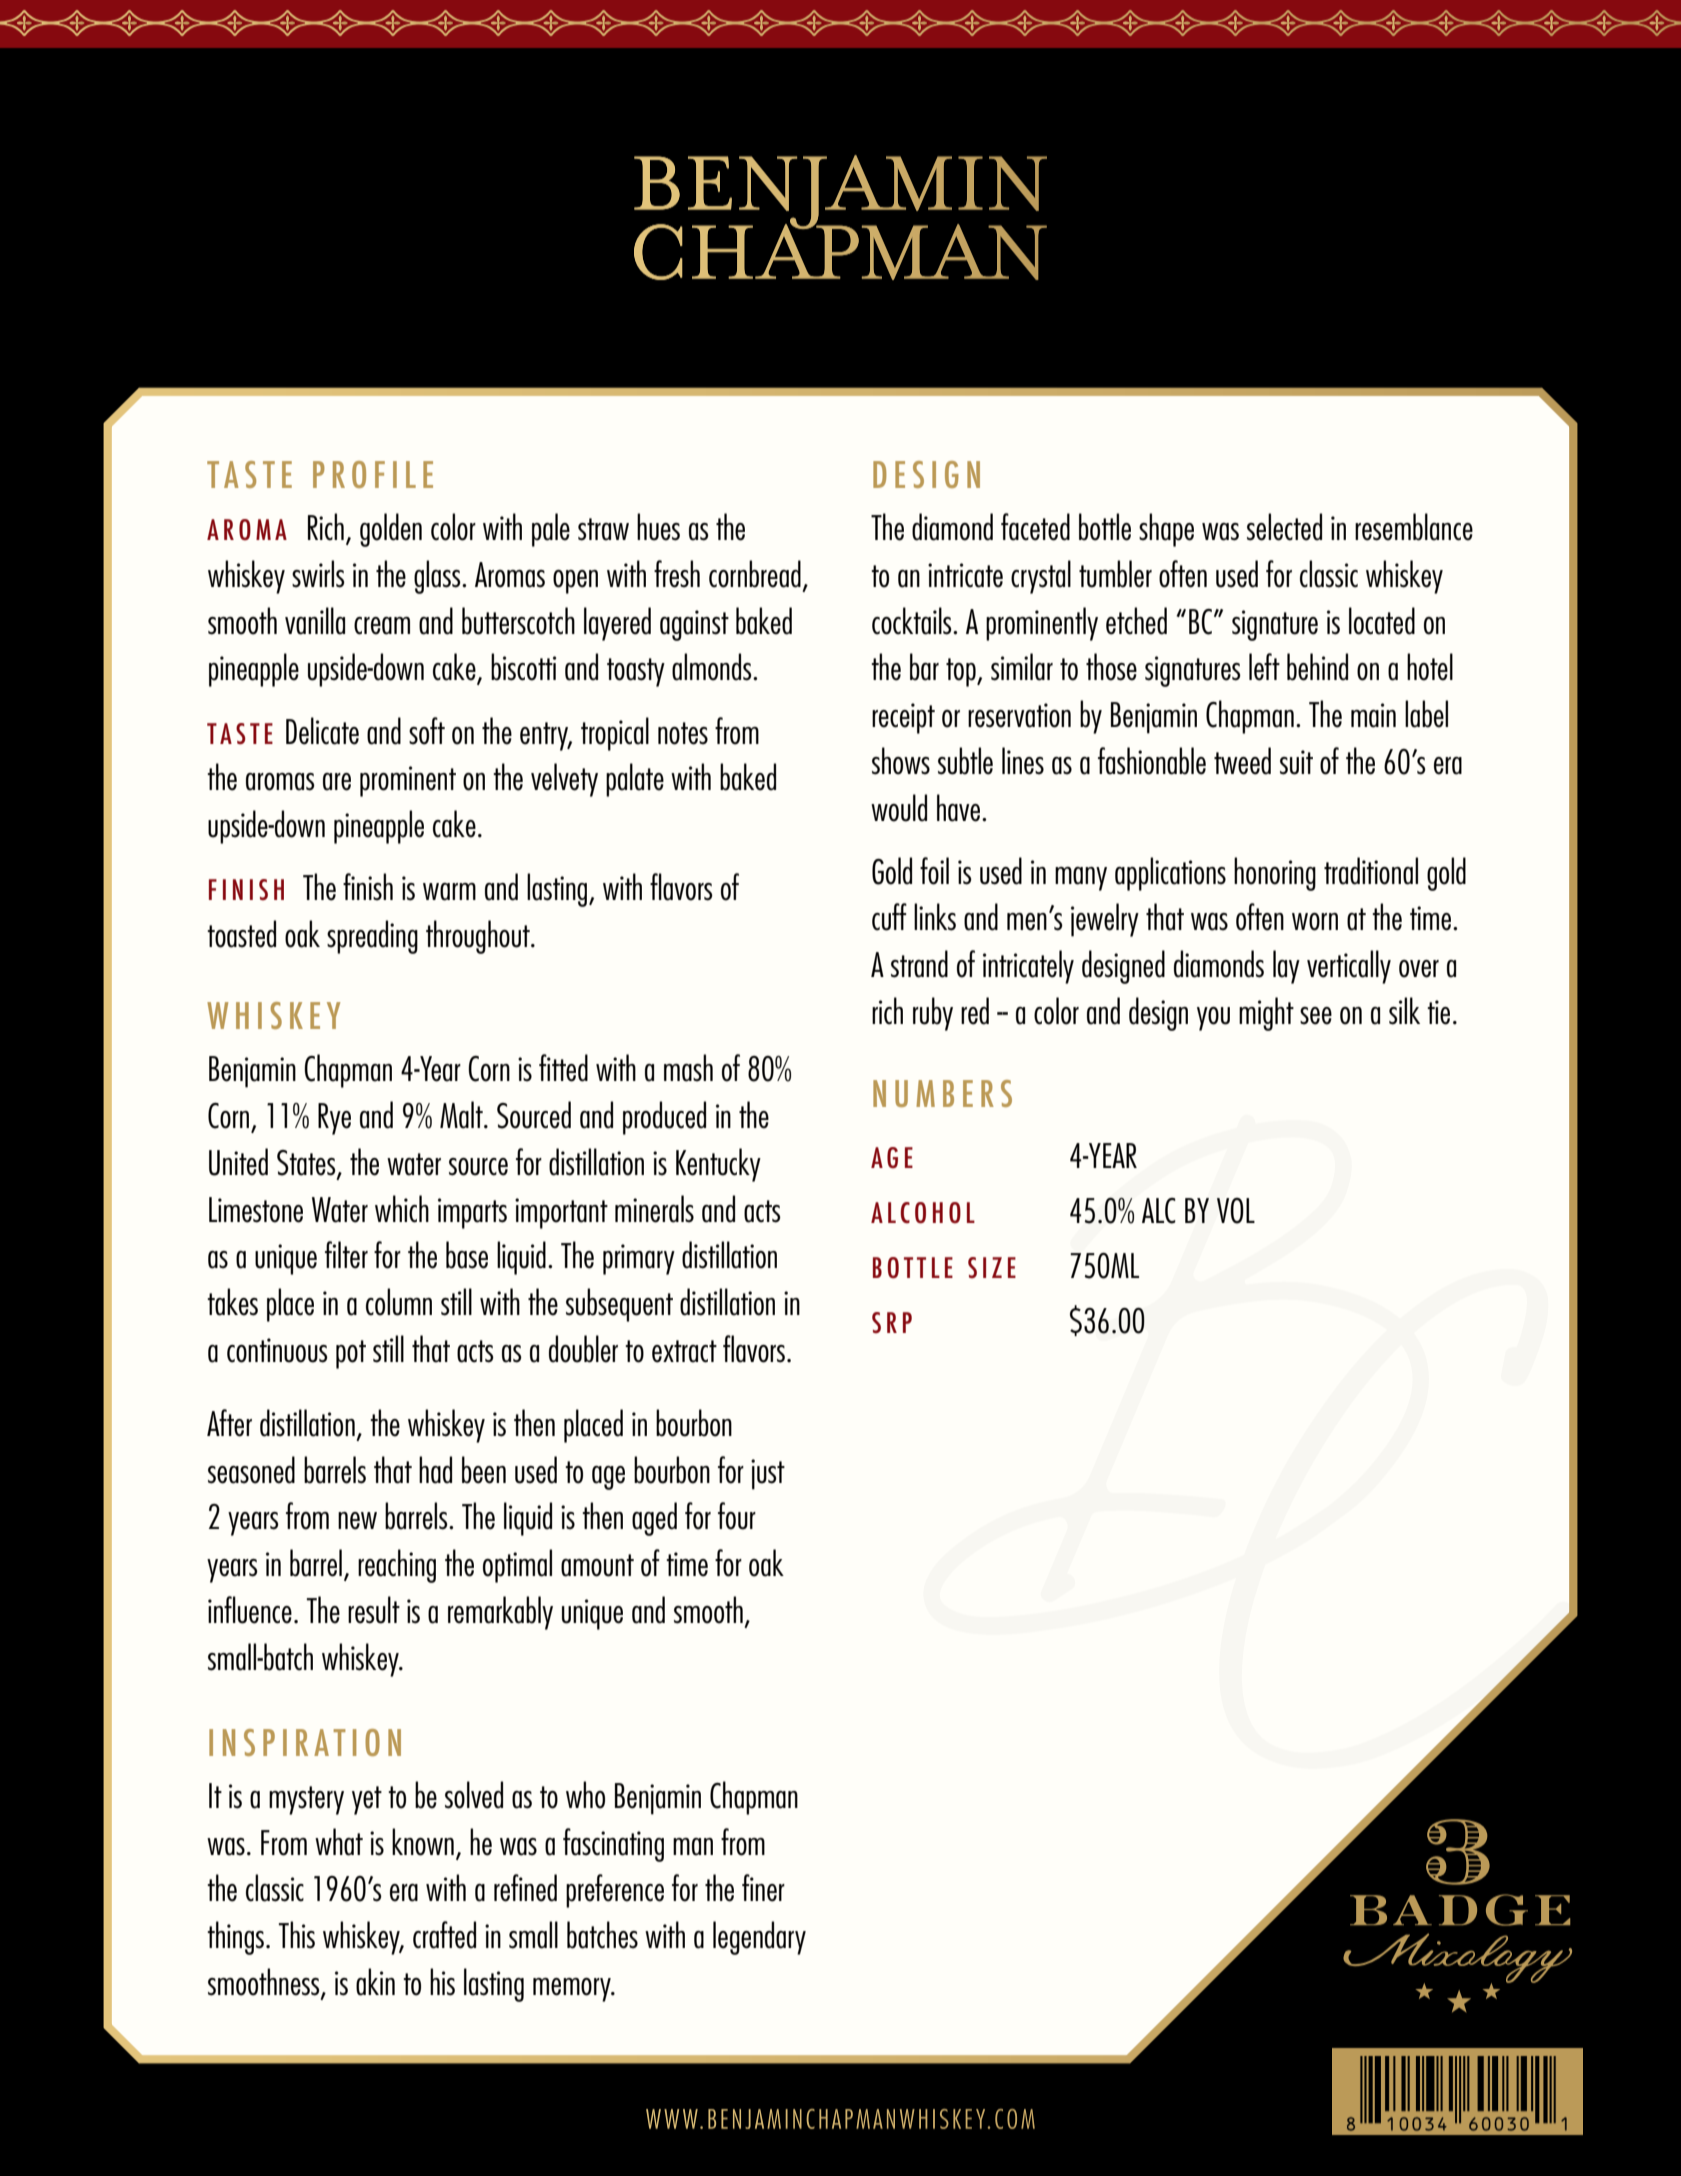  Describe the element at coordinates (346, 1255) in the document. I see `filter` at that location.
